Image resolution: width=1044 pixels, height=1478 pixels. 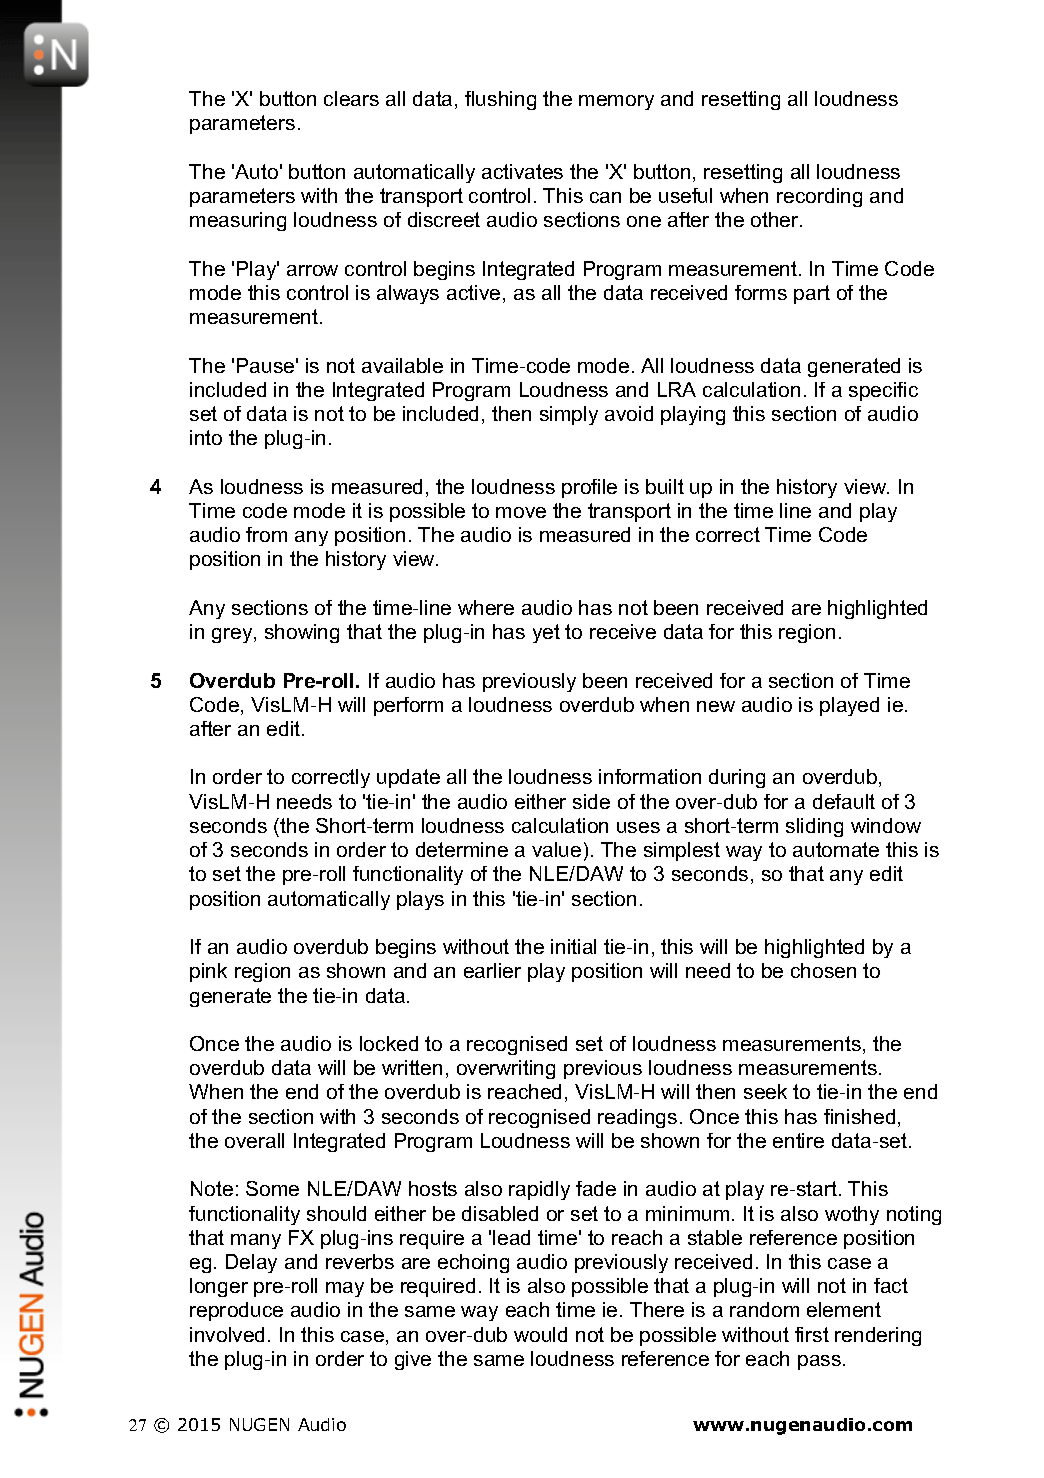 What do you see at coordinates (591, 801) in the screenshot?
I see `side` at bounding box center [591, 801].
